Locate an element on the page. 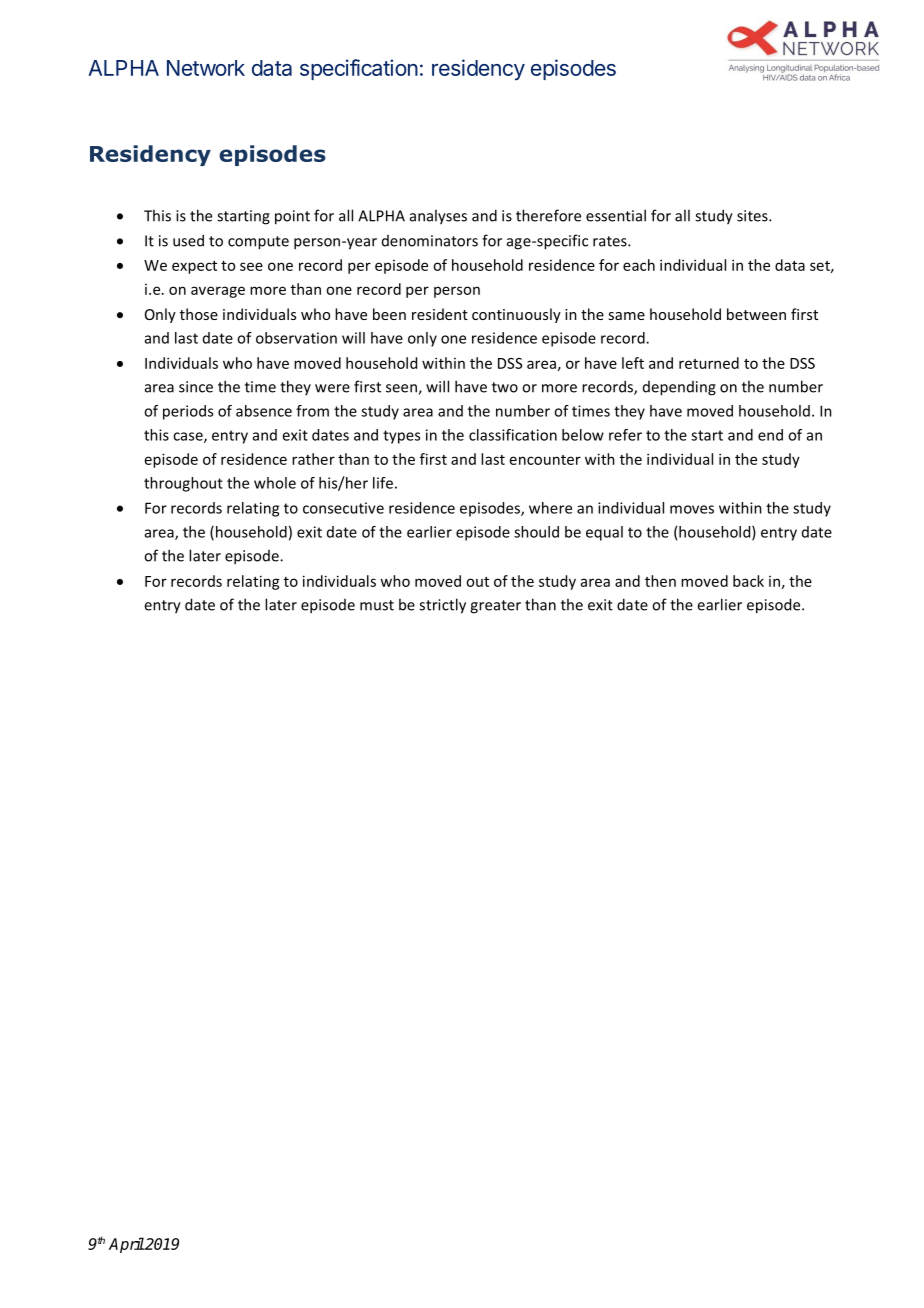 This image has height=1308, width=924. analyses is located at coordinates (438, 217).
